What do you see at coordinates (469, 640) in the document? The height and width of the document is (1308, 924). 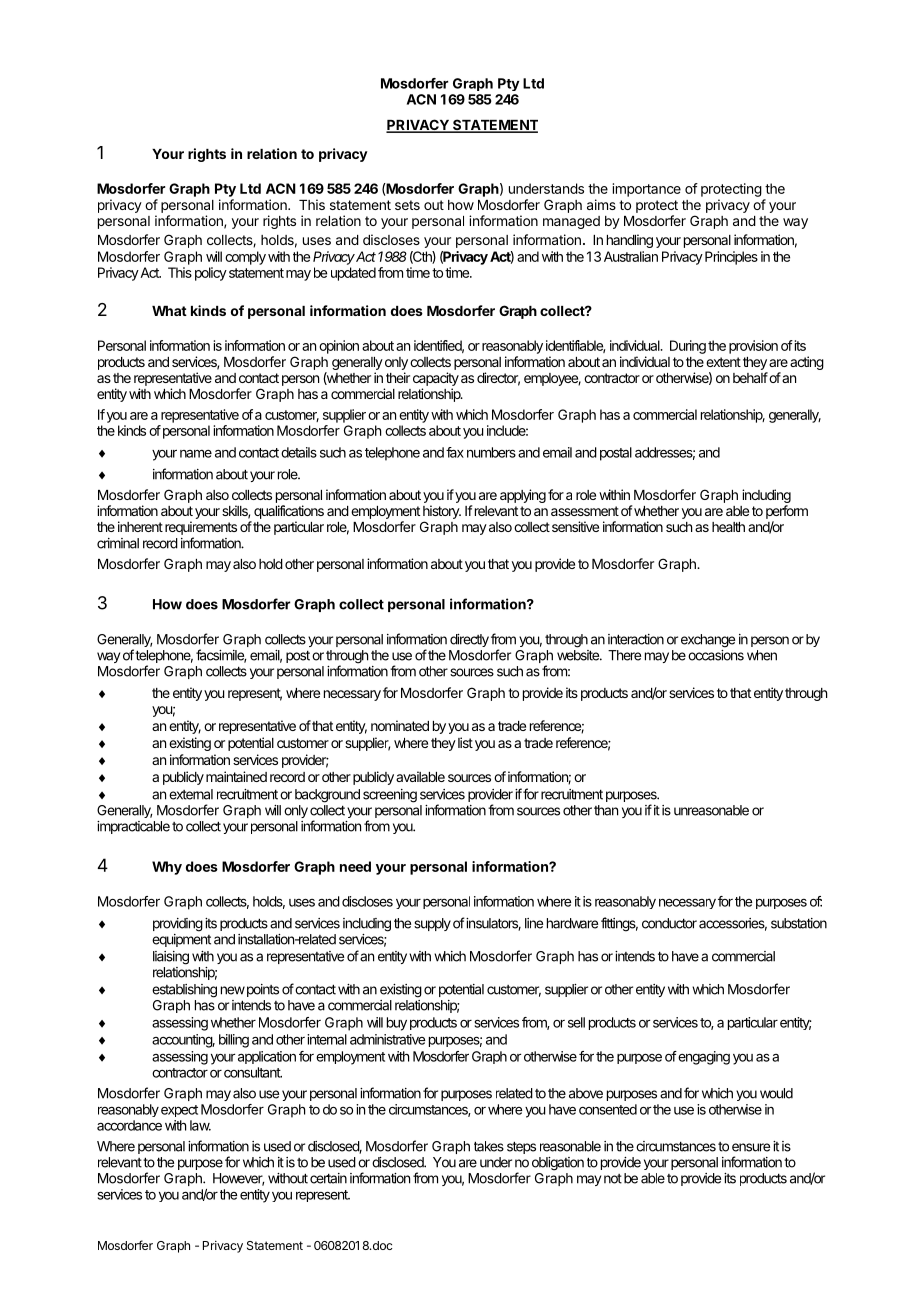 I see `directly` at bounding box center [469, 640].
